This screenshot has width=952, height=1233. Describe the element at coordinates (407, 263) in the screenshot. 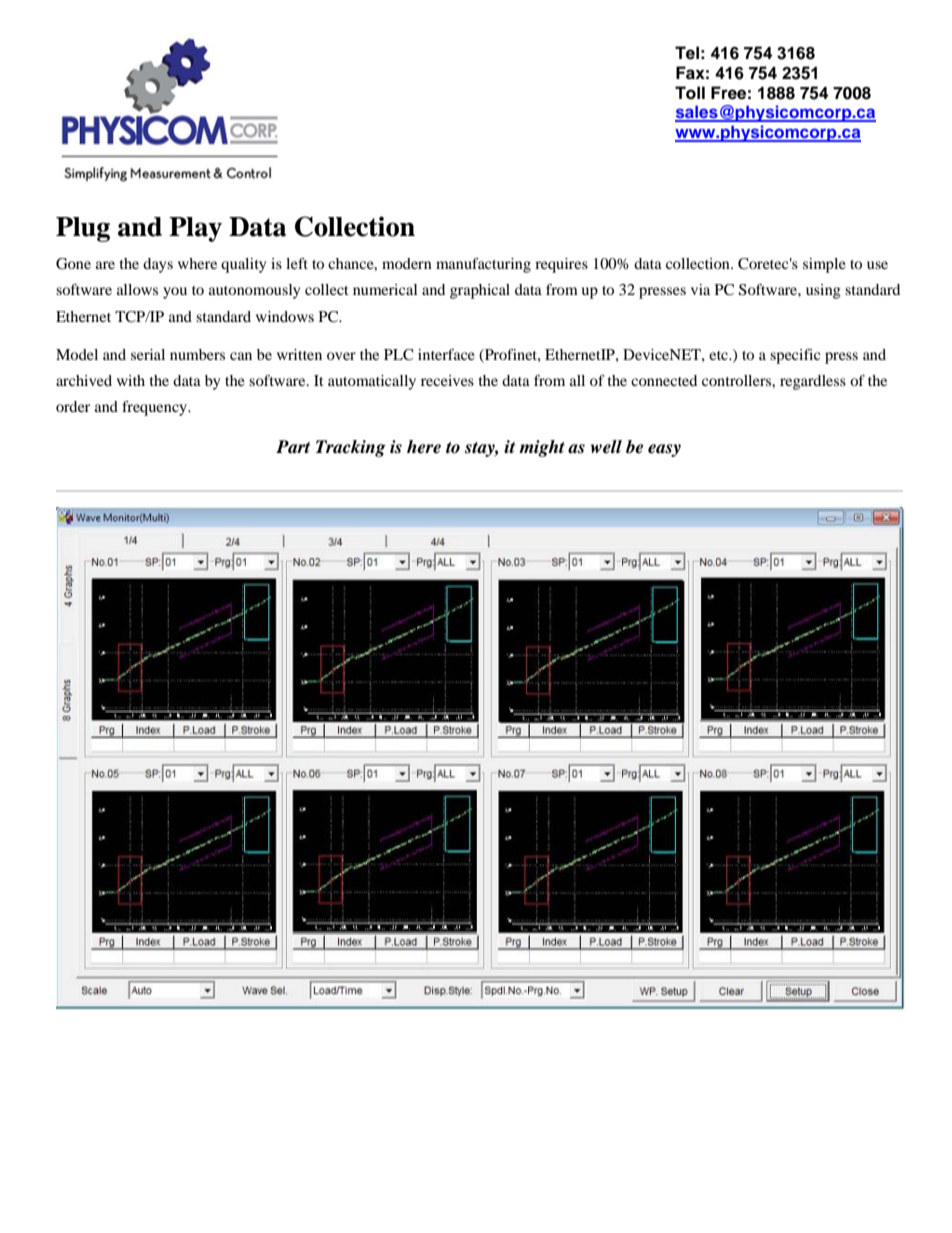

I see `modern` at that location.
